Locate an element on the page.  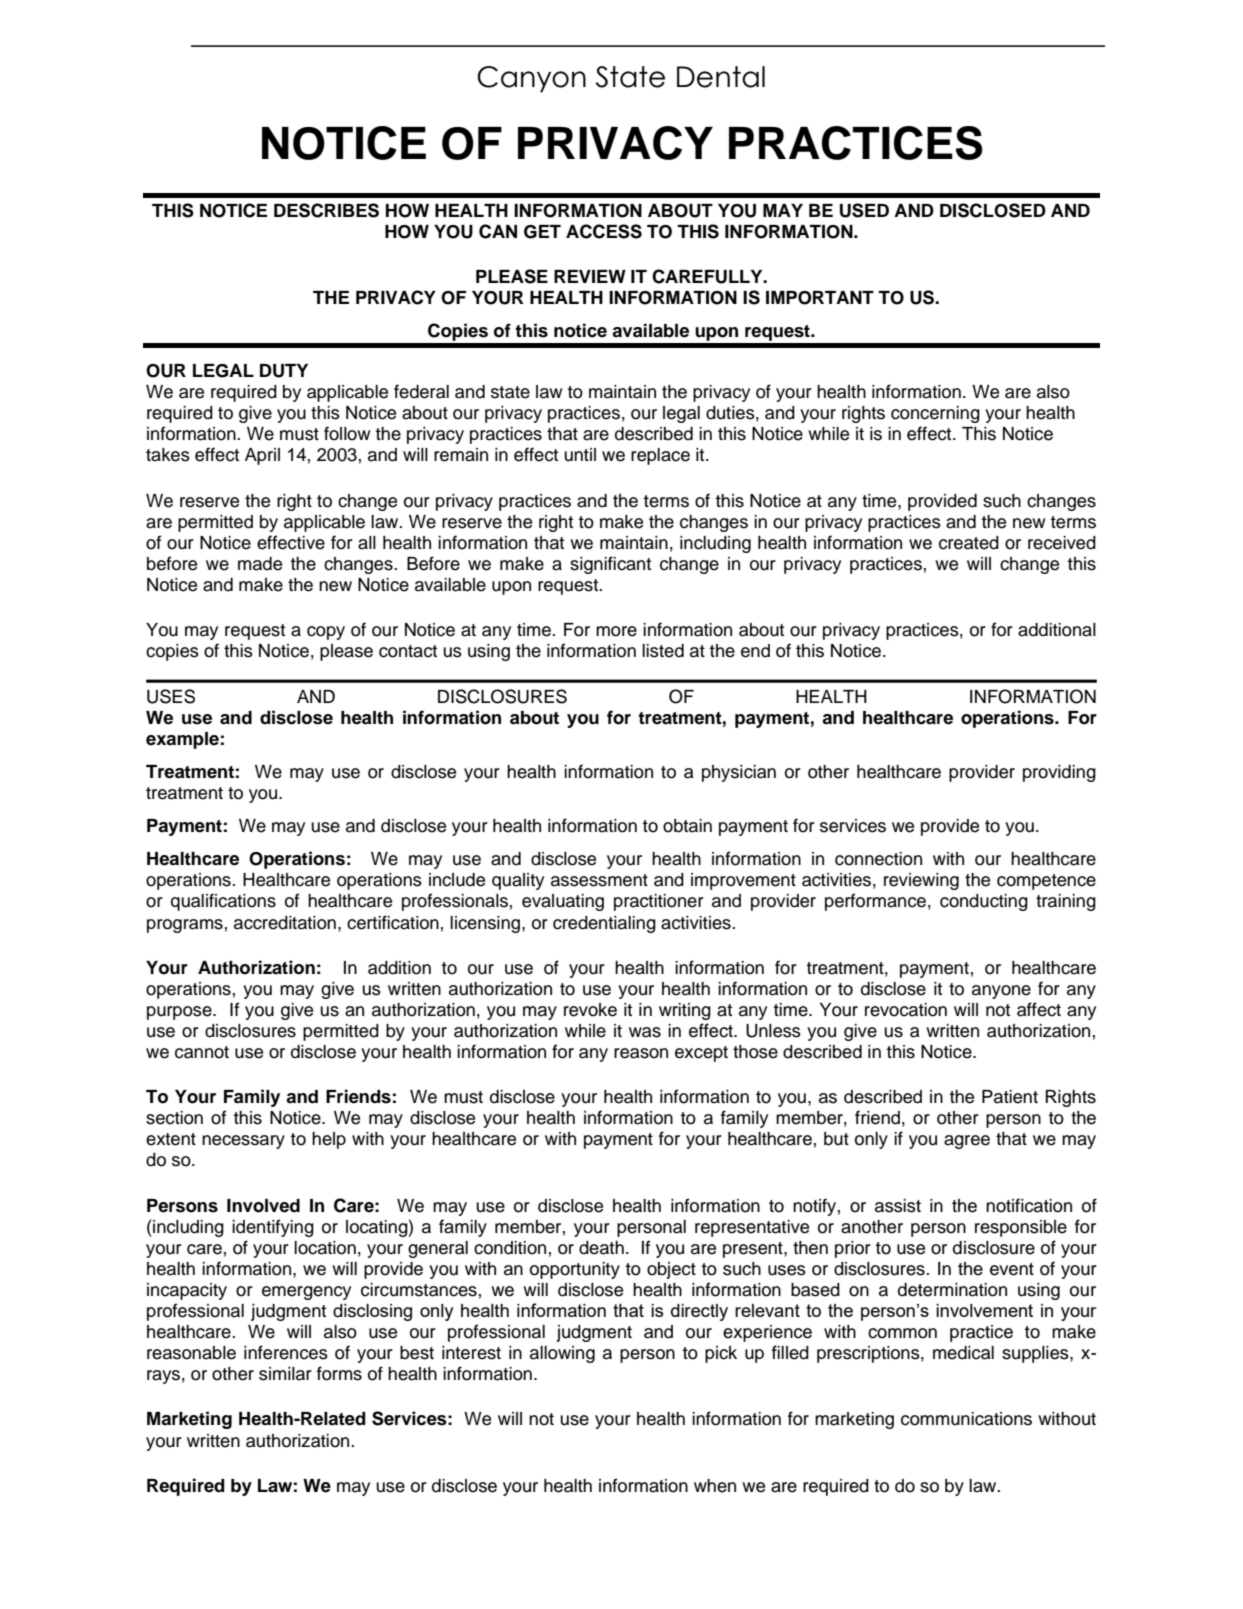
was is located at coordinates (645, 1032).
